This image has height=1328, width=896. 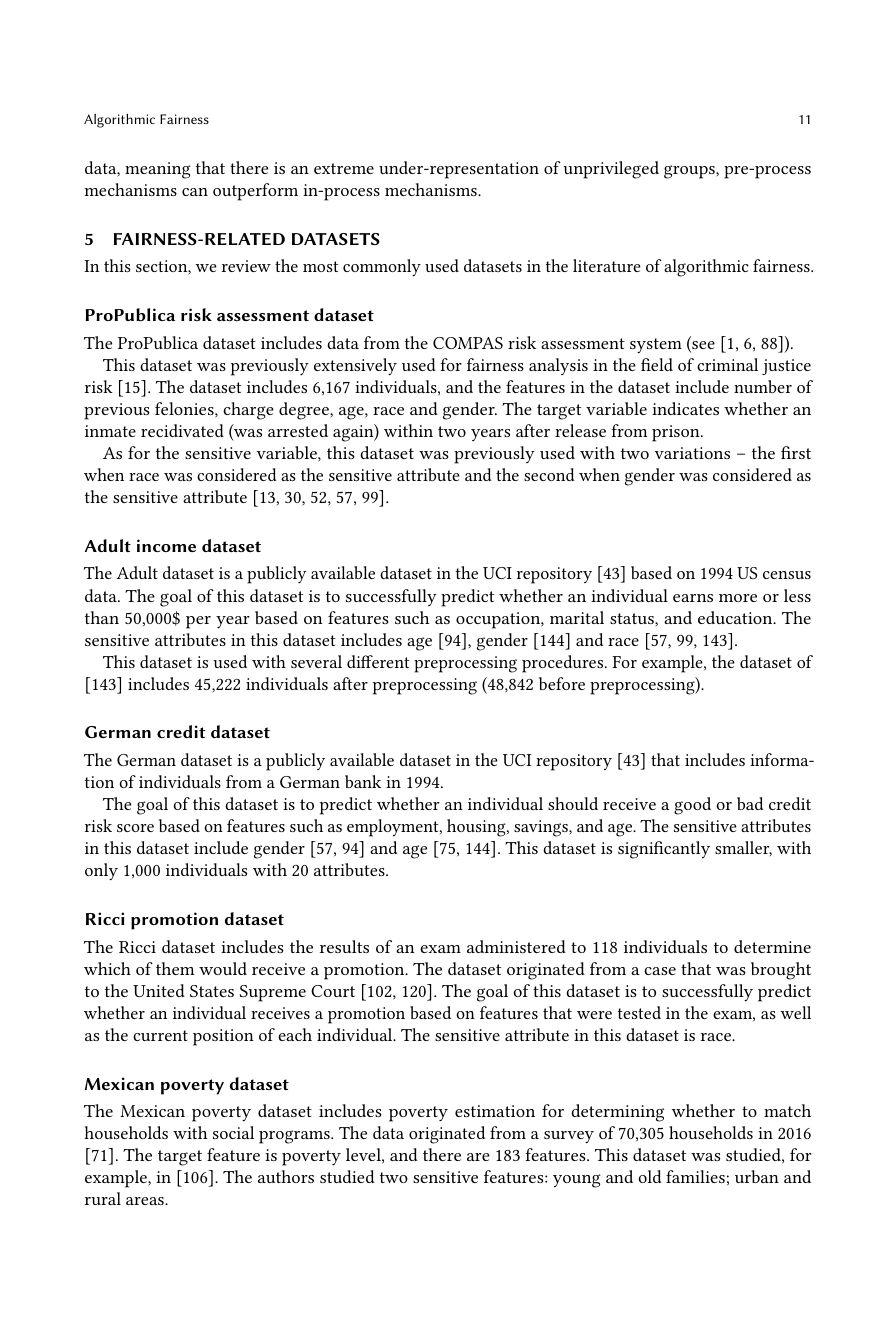 What do you see at coordinates (344, 168) in the image?
I see `extreme` at bounding box center [344, 168].
